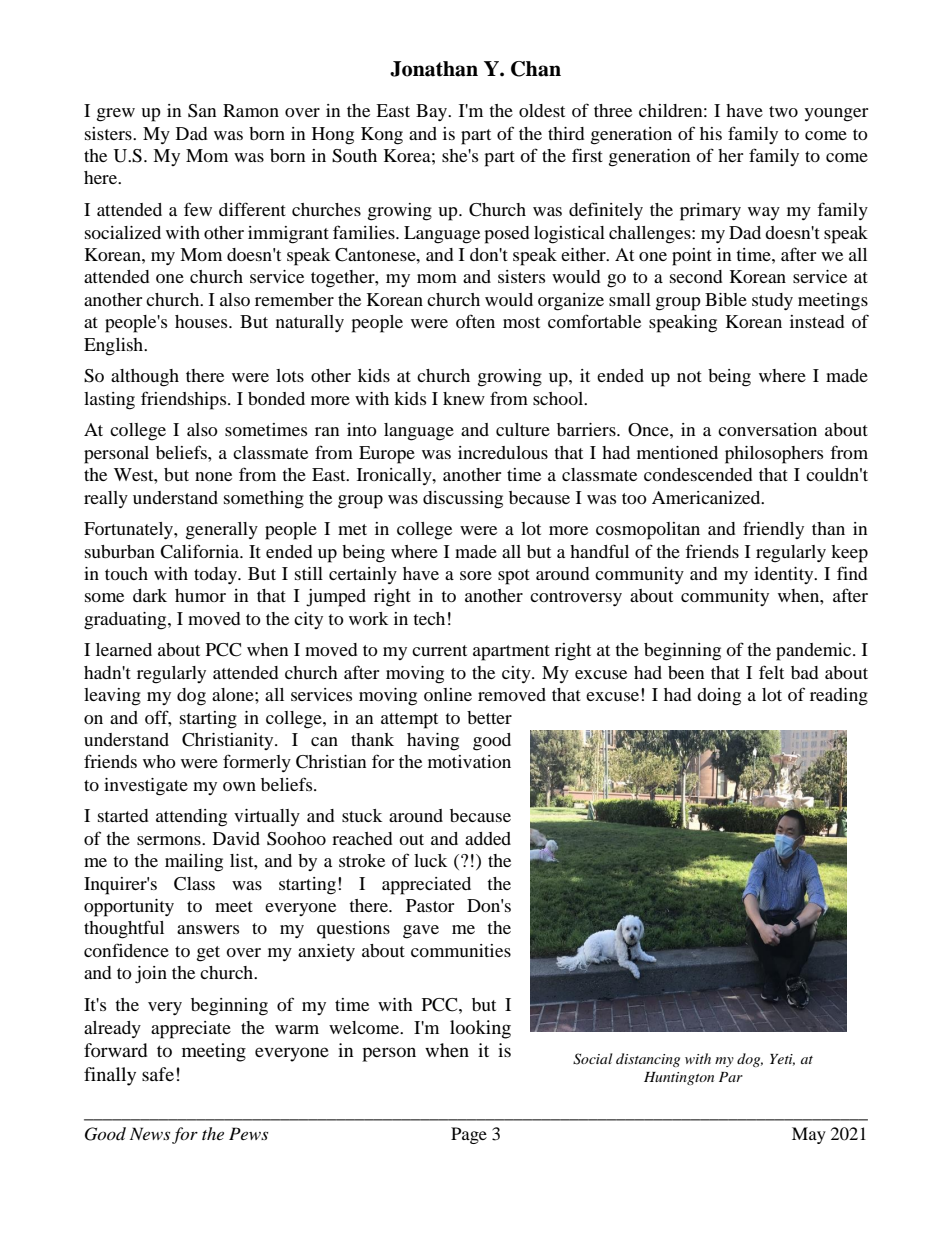 The image size is (952, 1233). I want to click on Page, so click(469, 1135).
